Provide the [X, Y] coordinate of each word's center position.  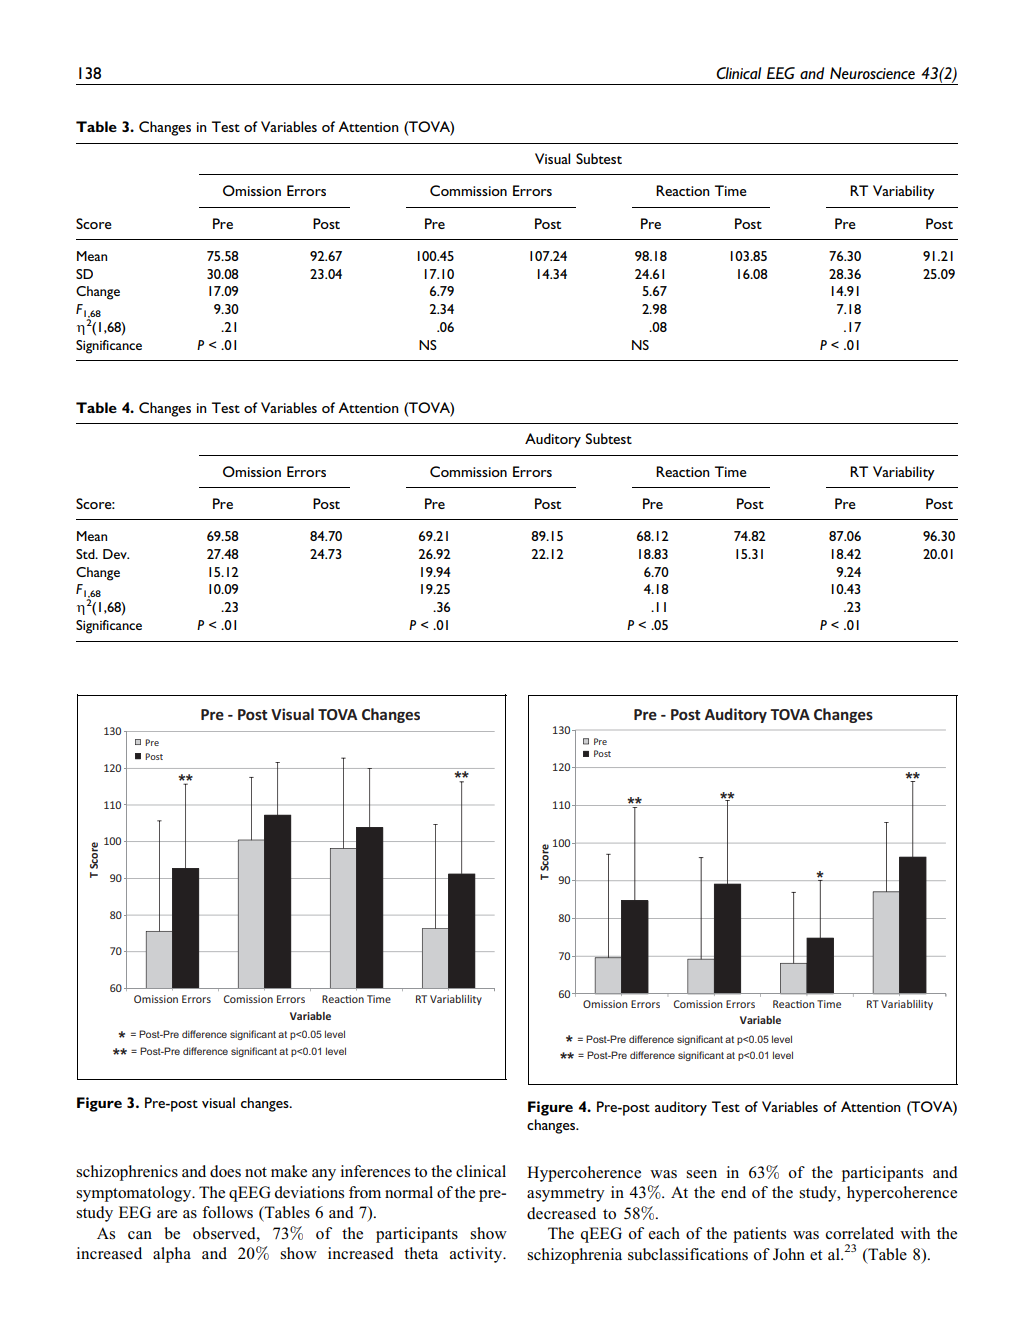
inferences [375, 1171]
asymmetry [566, 1195]
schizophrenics [127, 1173]
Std [86, 554]
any [324, 1175]
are [167, 1214]
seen [701, 1174]
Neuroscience [872, 73]
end [733, 1192]
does [225, 1171]
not [256, 1172]
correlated [860, 1233]
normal [409, 1192]
